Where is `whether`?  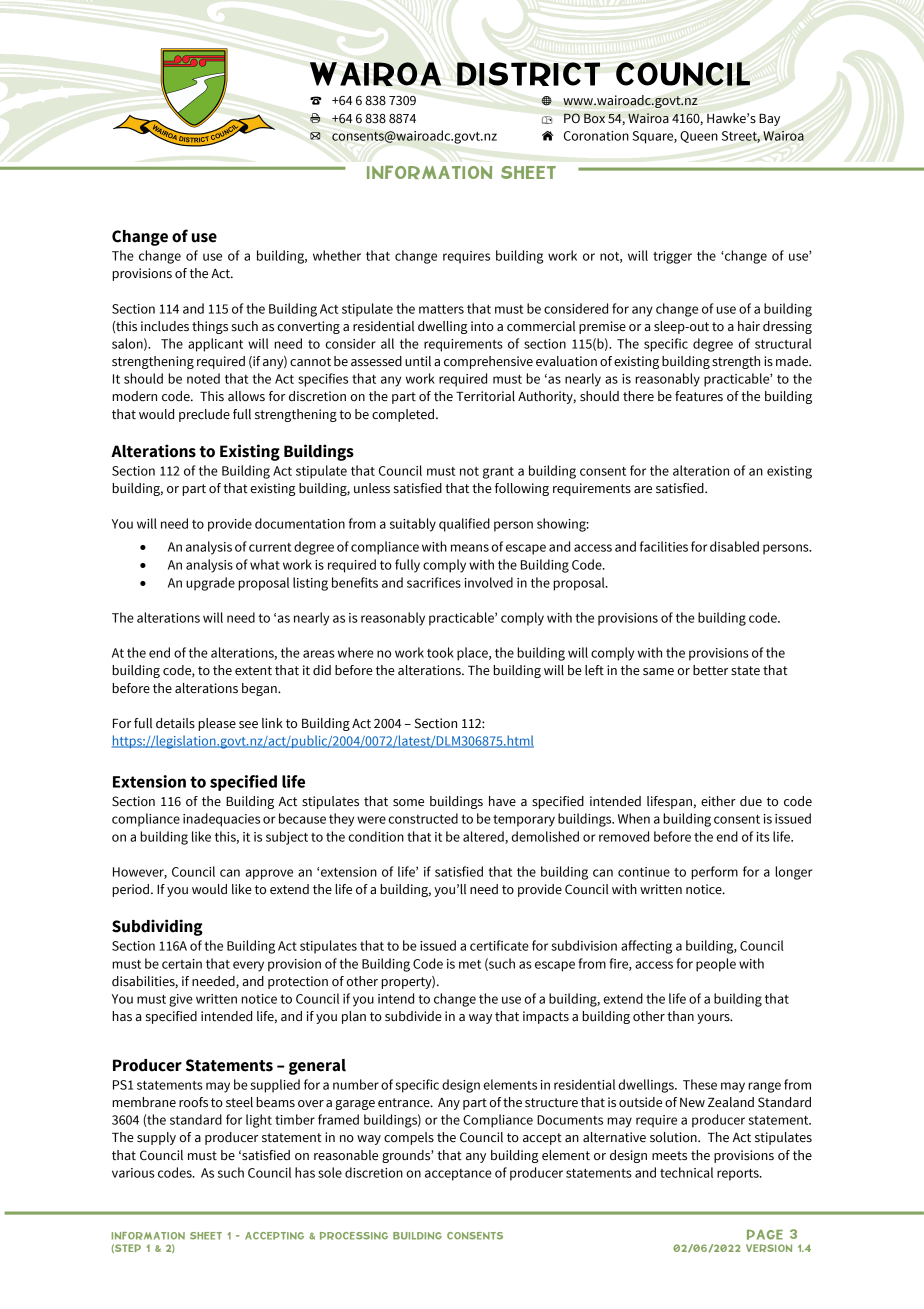 whether is located at coordinates (337, 255).
